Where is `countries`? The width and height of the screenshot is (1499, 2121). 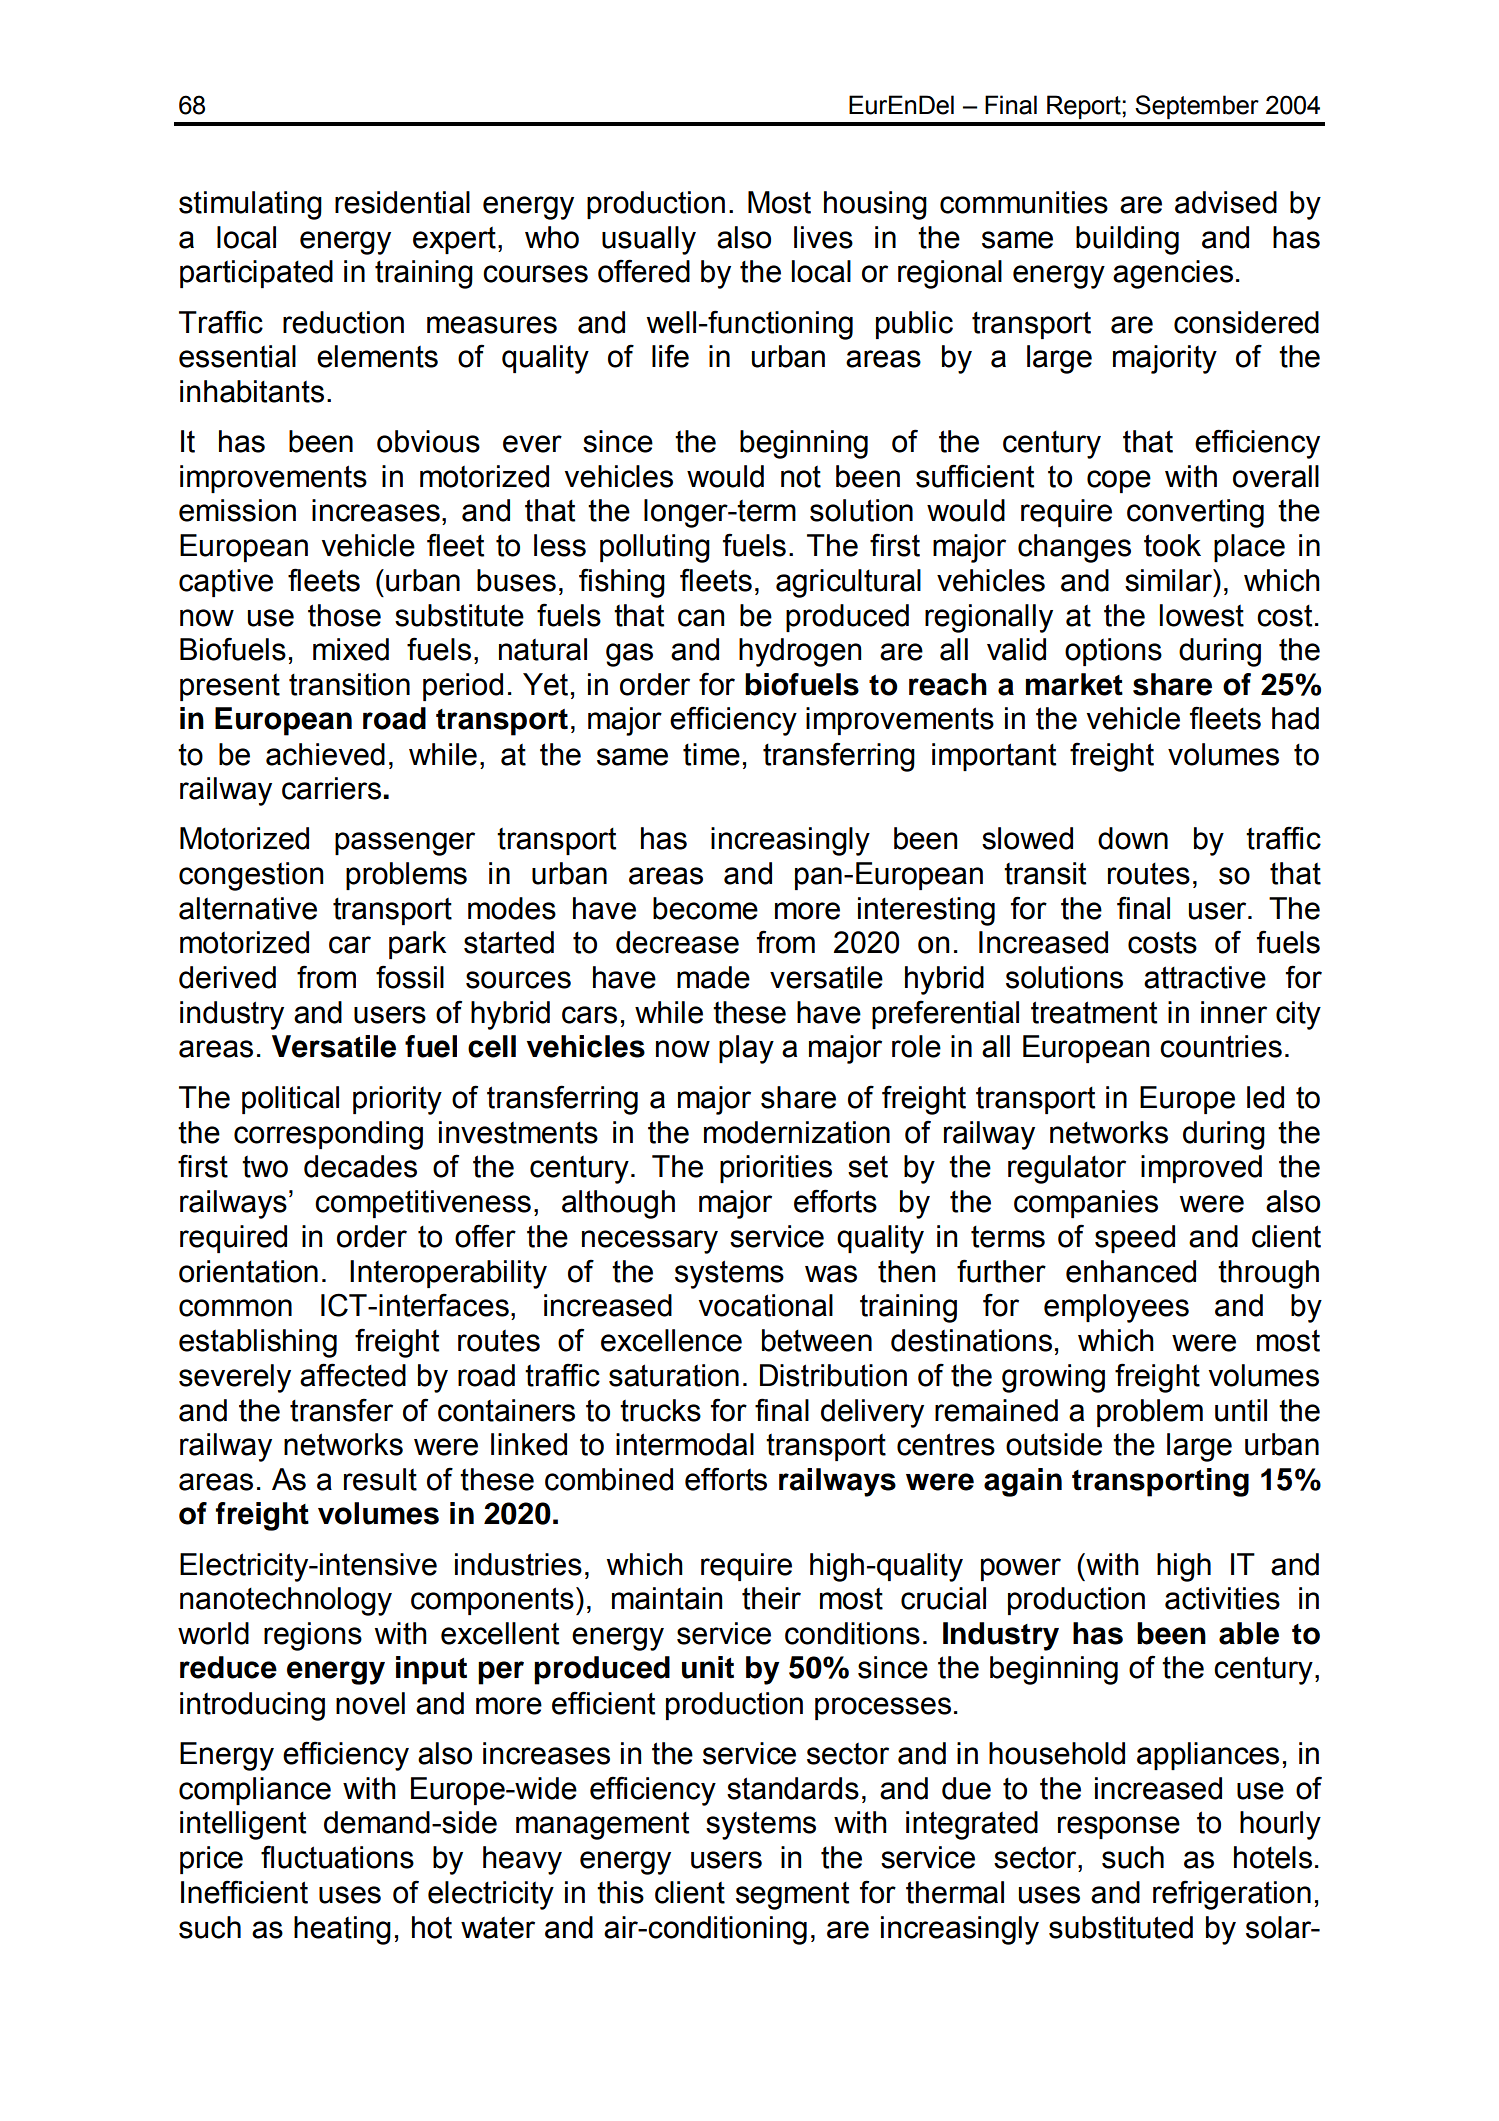
countries is located at coordinates (1221, 1046).
